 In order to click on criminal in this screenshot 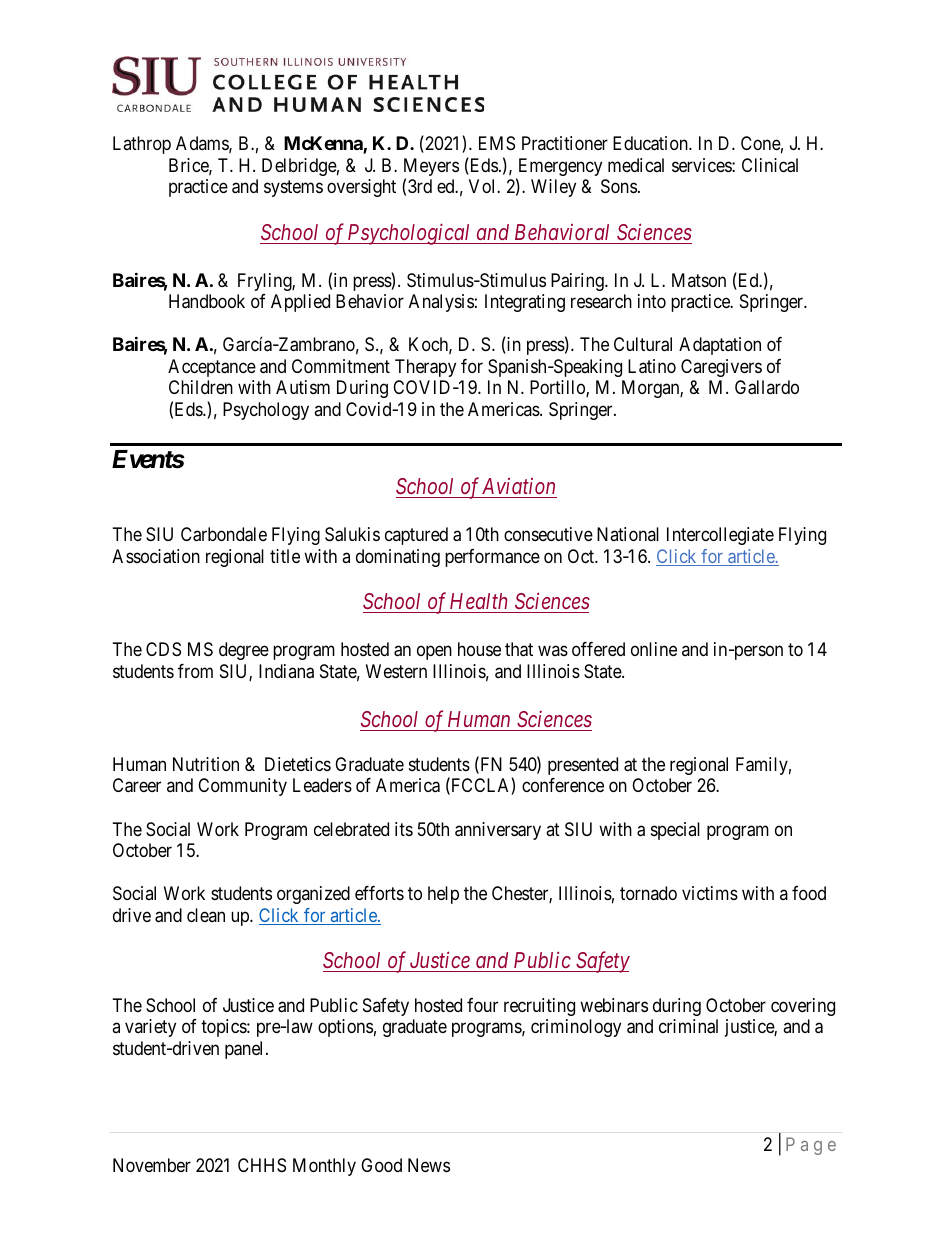, I will do `click(688, 1026)`.
